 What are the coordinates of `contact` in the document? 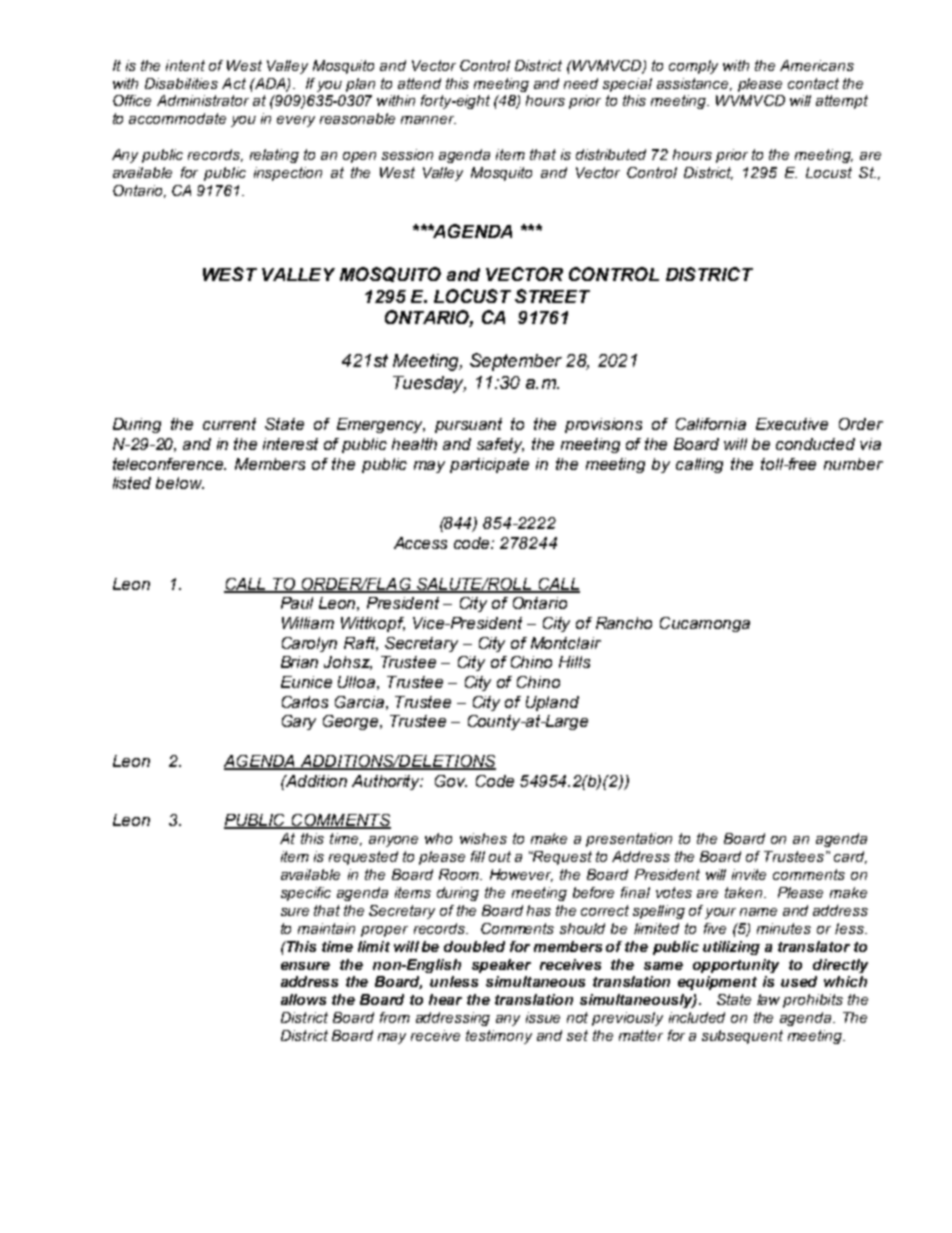 It's located at (813, 83).
